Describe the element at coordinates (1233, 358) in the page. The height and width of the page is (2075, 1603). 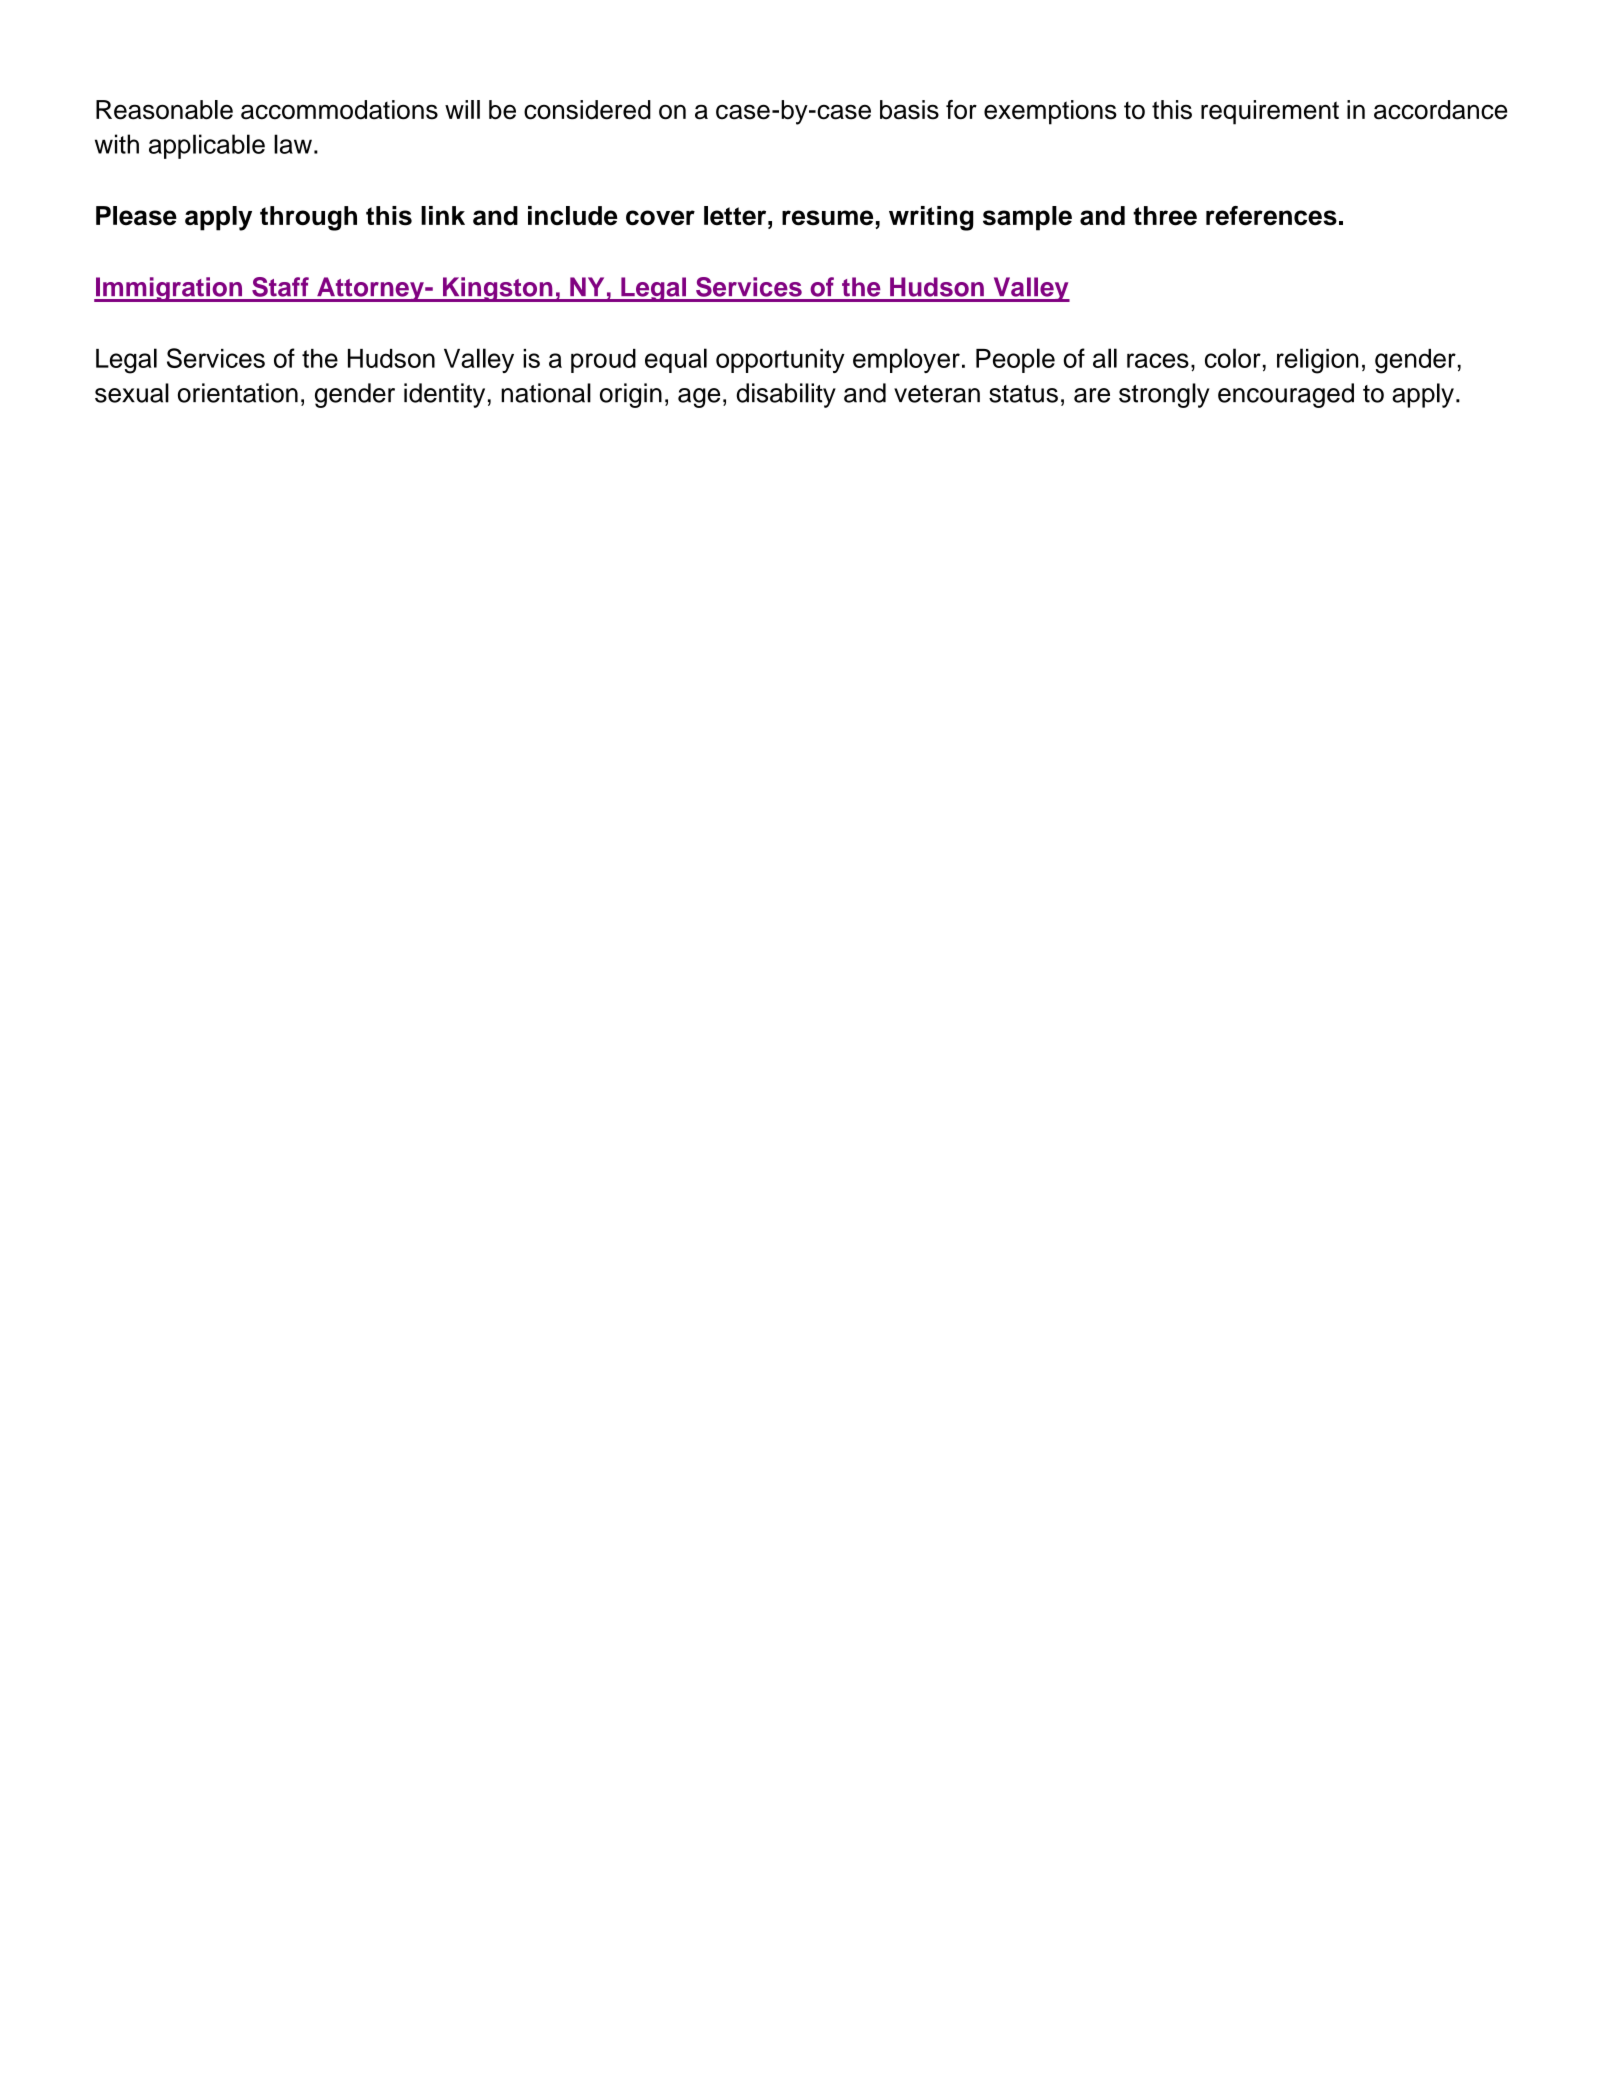
I see `color` at that location.
